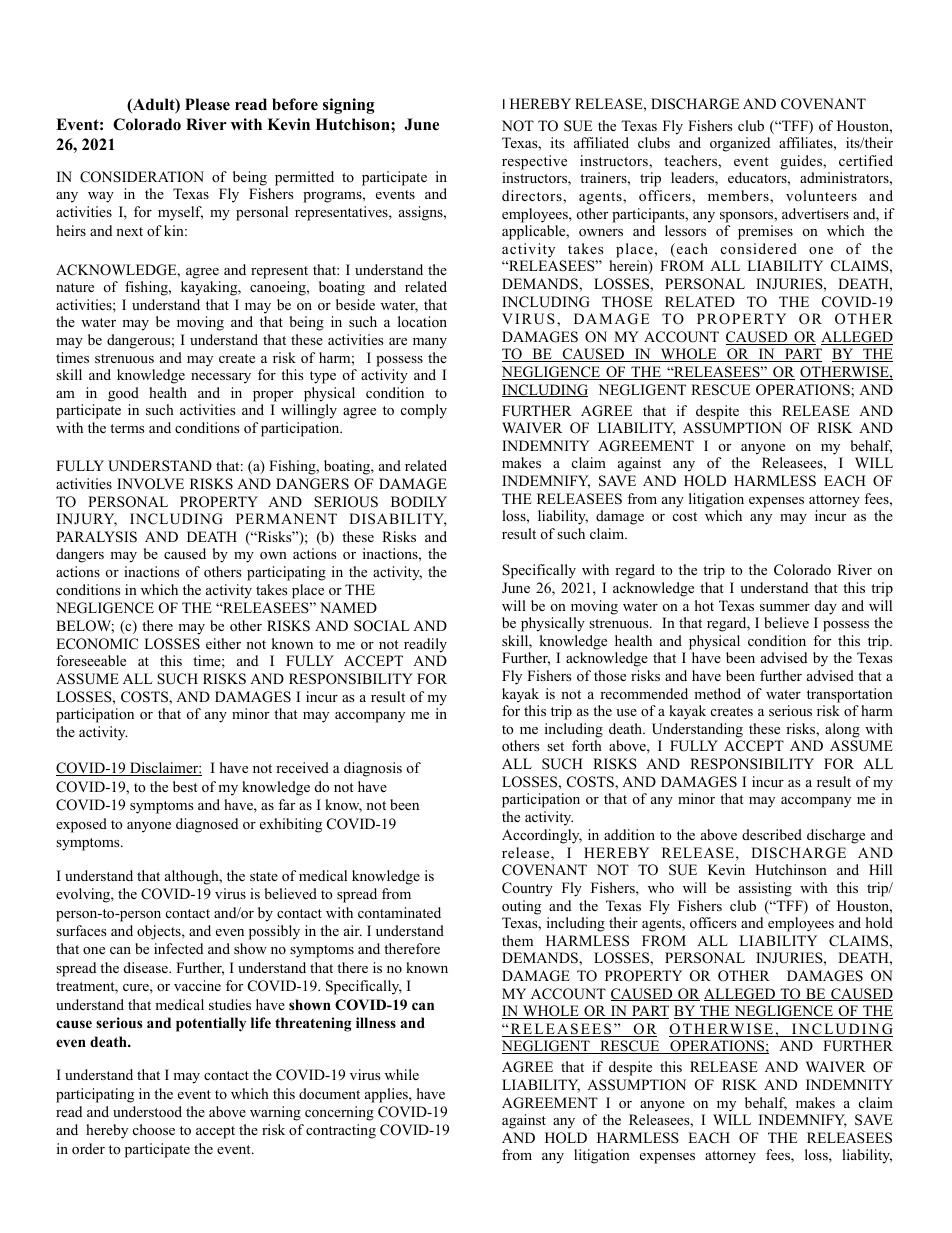 This image has width=952, height=1233. What do you see at coordinates (207, 104) in the image?
I see `Please` at bounding box center [207, 104].
